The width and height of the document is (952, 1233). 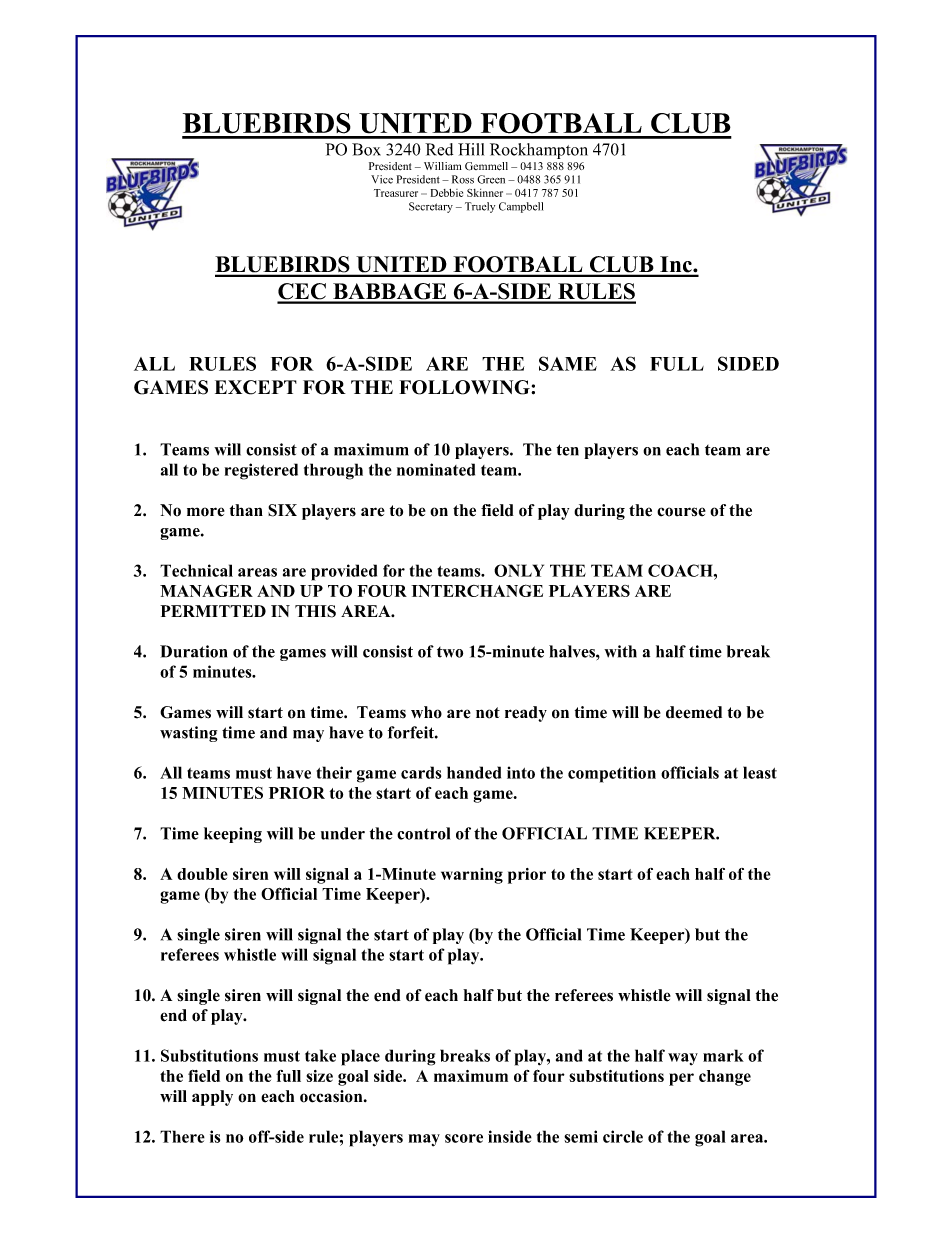 I want to click on apply, so click(x=212, y=1098).
